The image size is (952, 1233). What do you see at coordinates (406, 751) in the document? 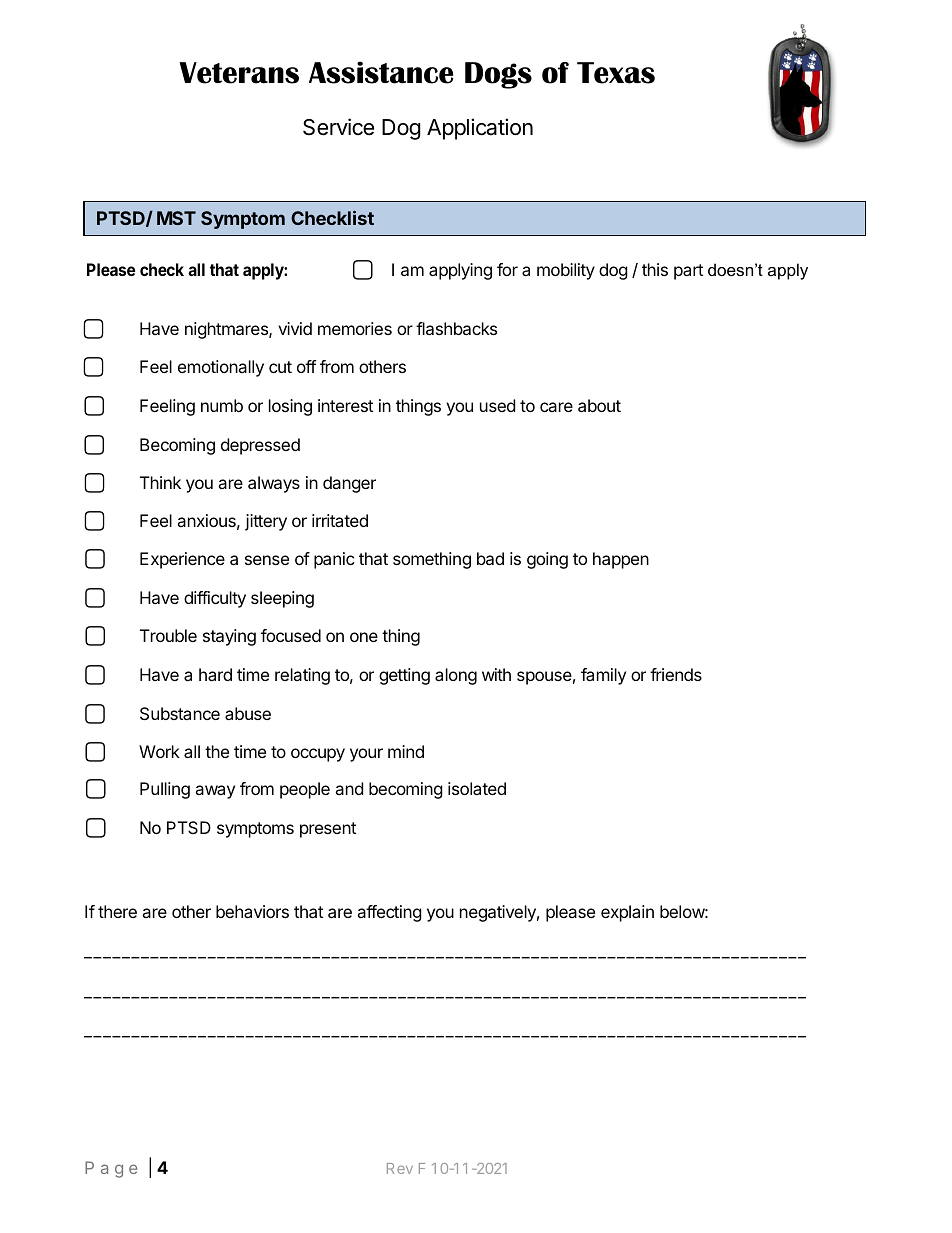
I see `mind` at bounding box center [406, 751].
